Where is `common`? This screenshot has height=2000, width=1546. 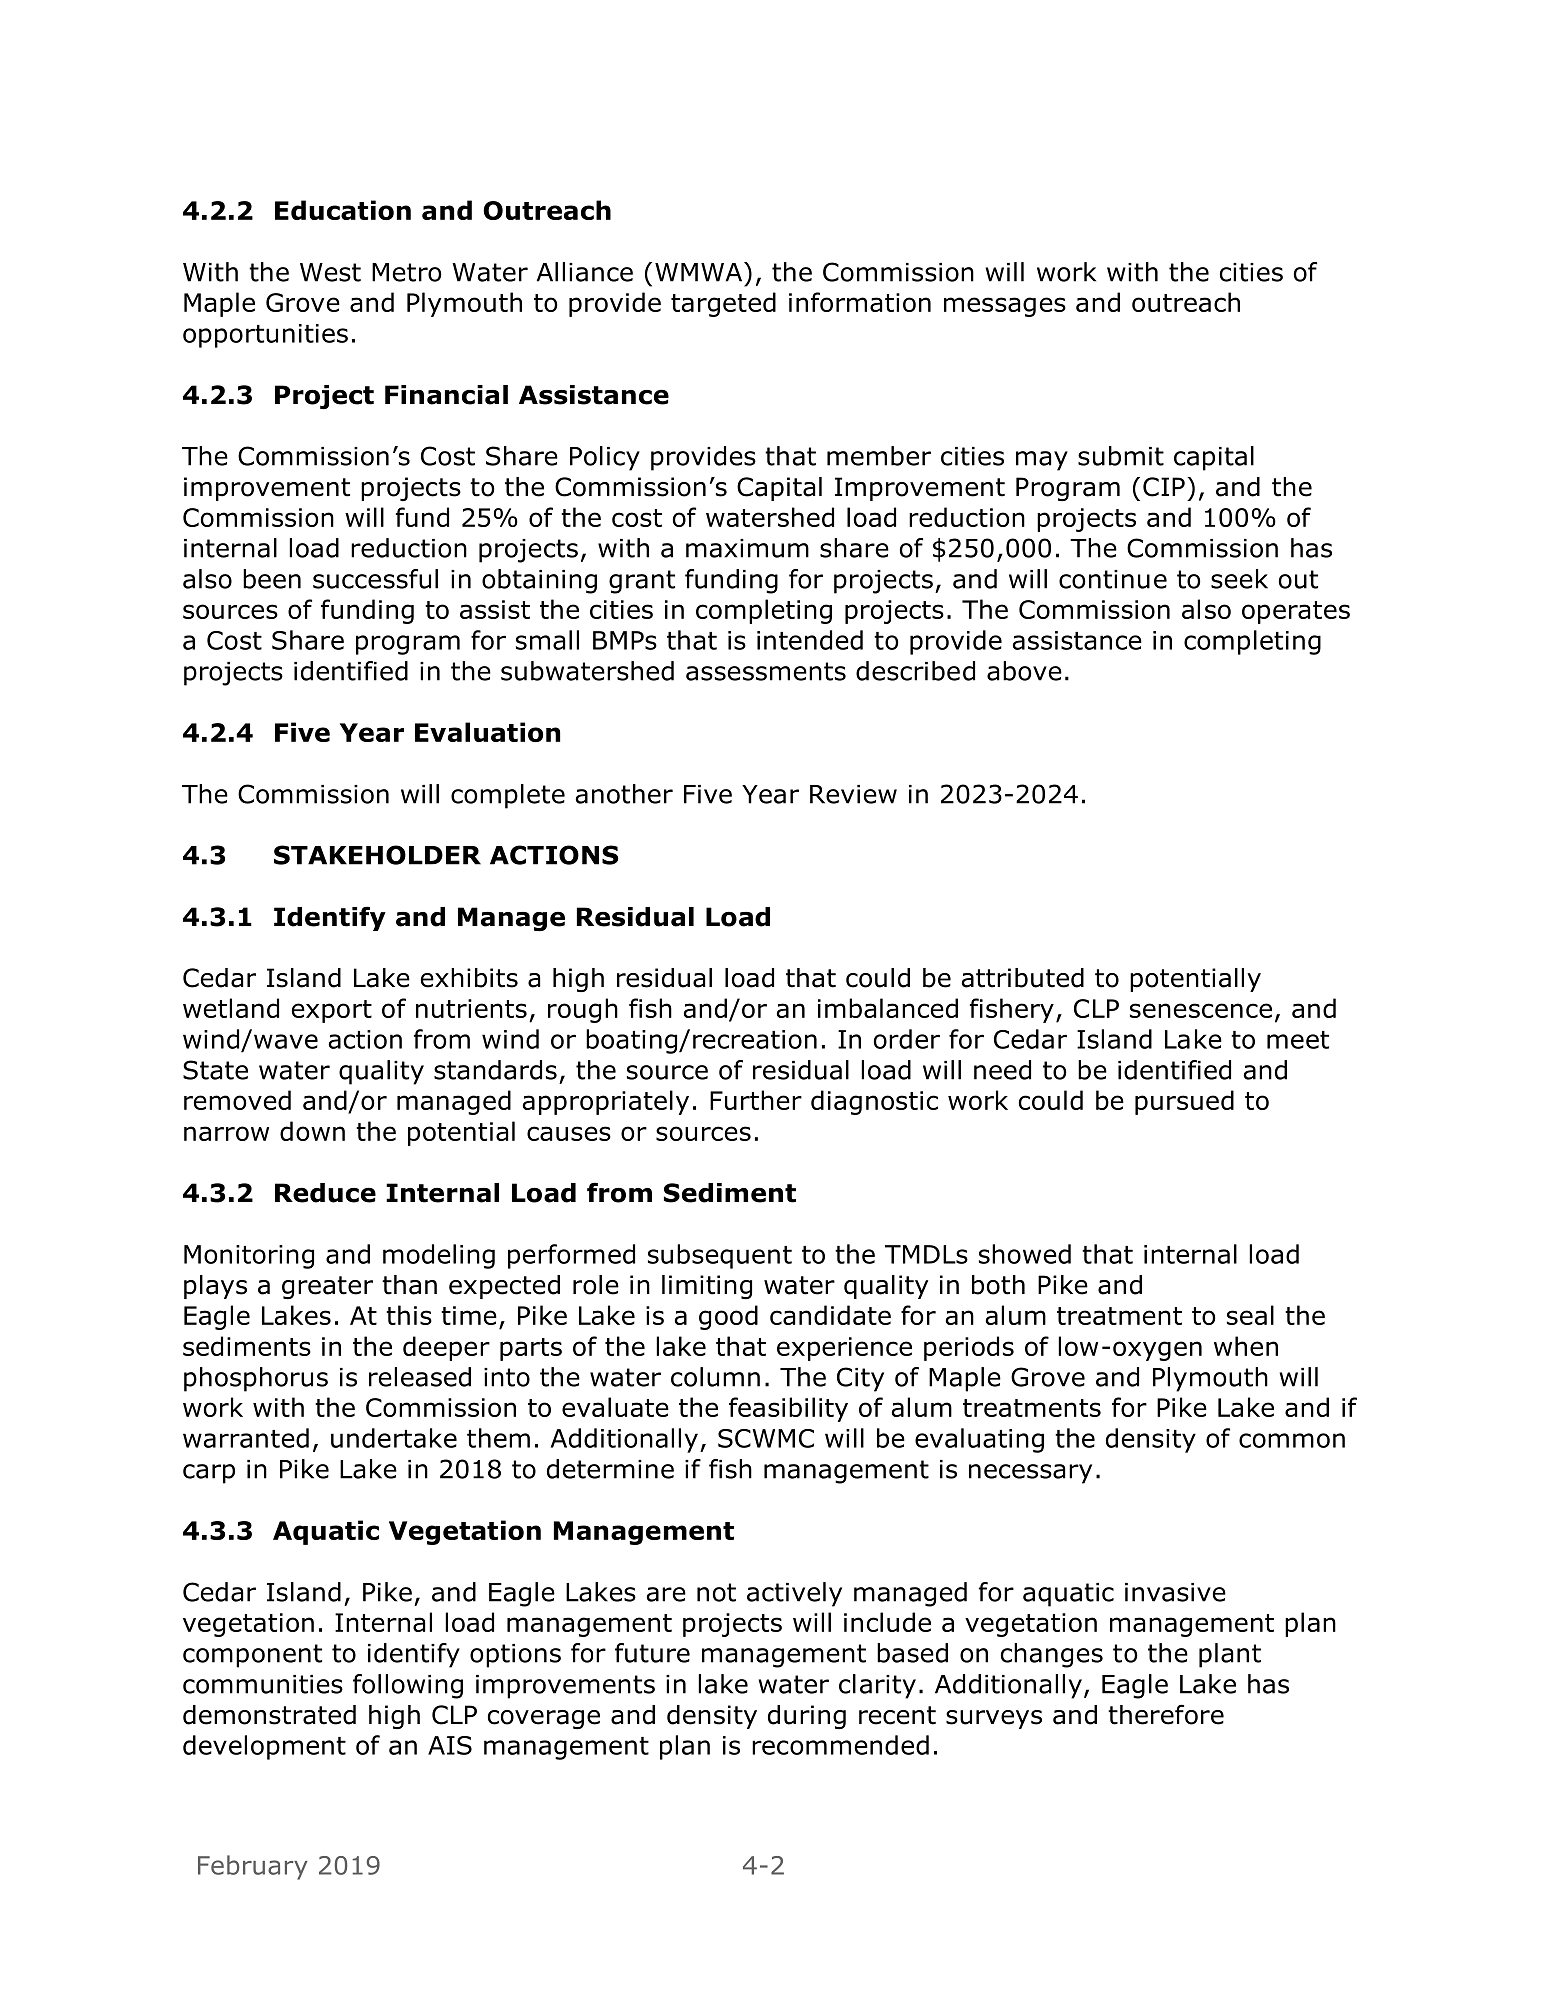 common is located at coordinates (1292, 1440).
